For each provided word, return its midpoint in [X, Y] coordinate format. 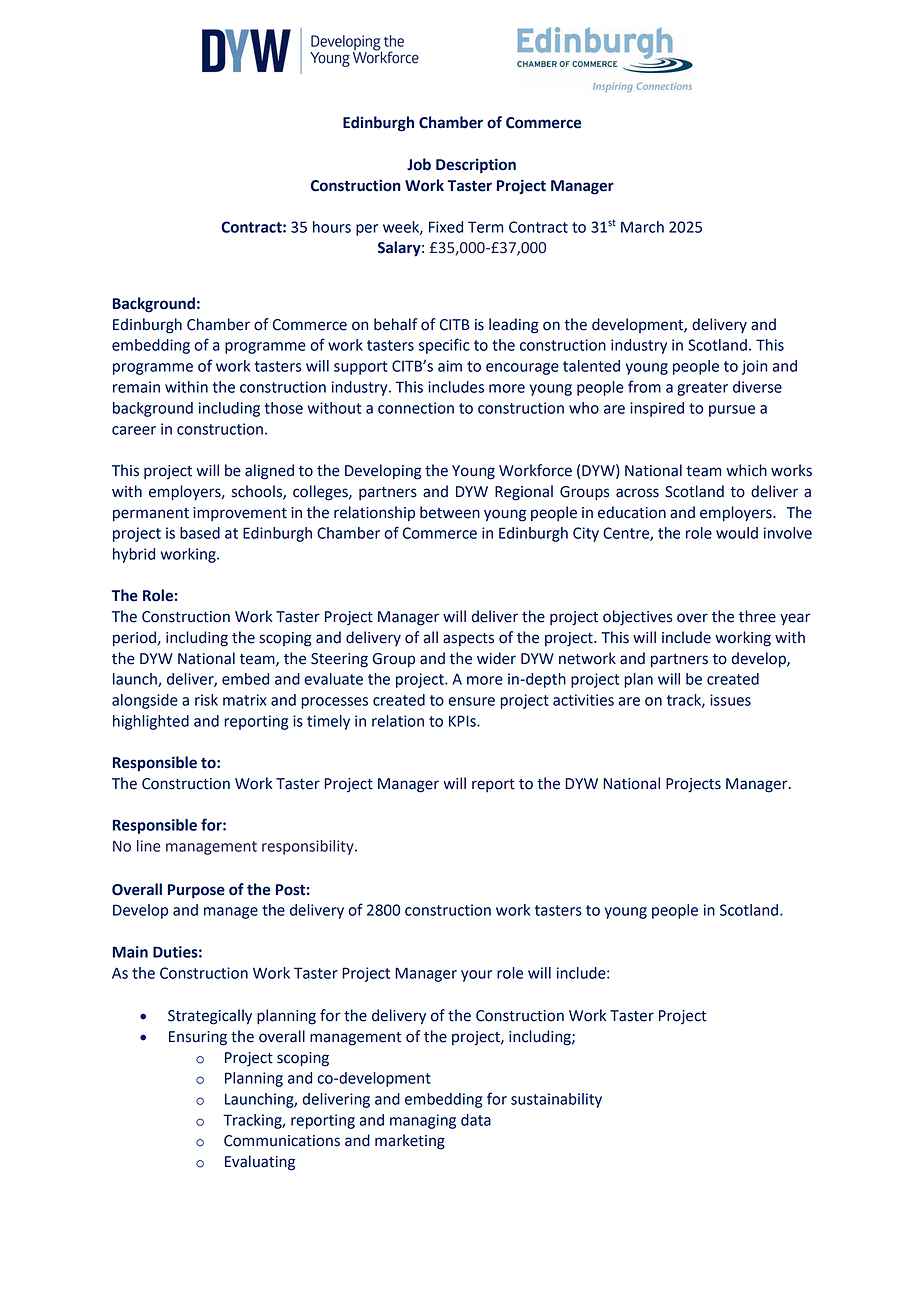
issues [730, 700]
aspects [468, 639]
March [642, 227]
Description [476, 166]
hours [332, 227]
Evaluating [260, 1163]
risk [206, 700]
